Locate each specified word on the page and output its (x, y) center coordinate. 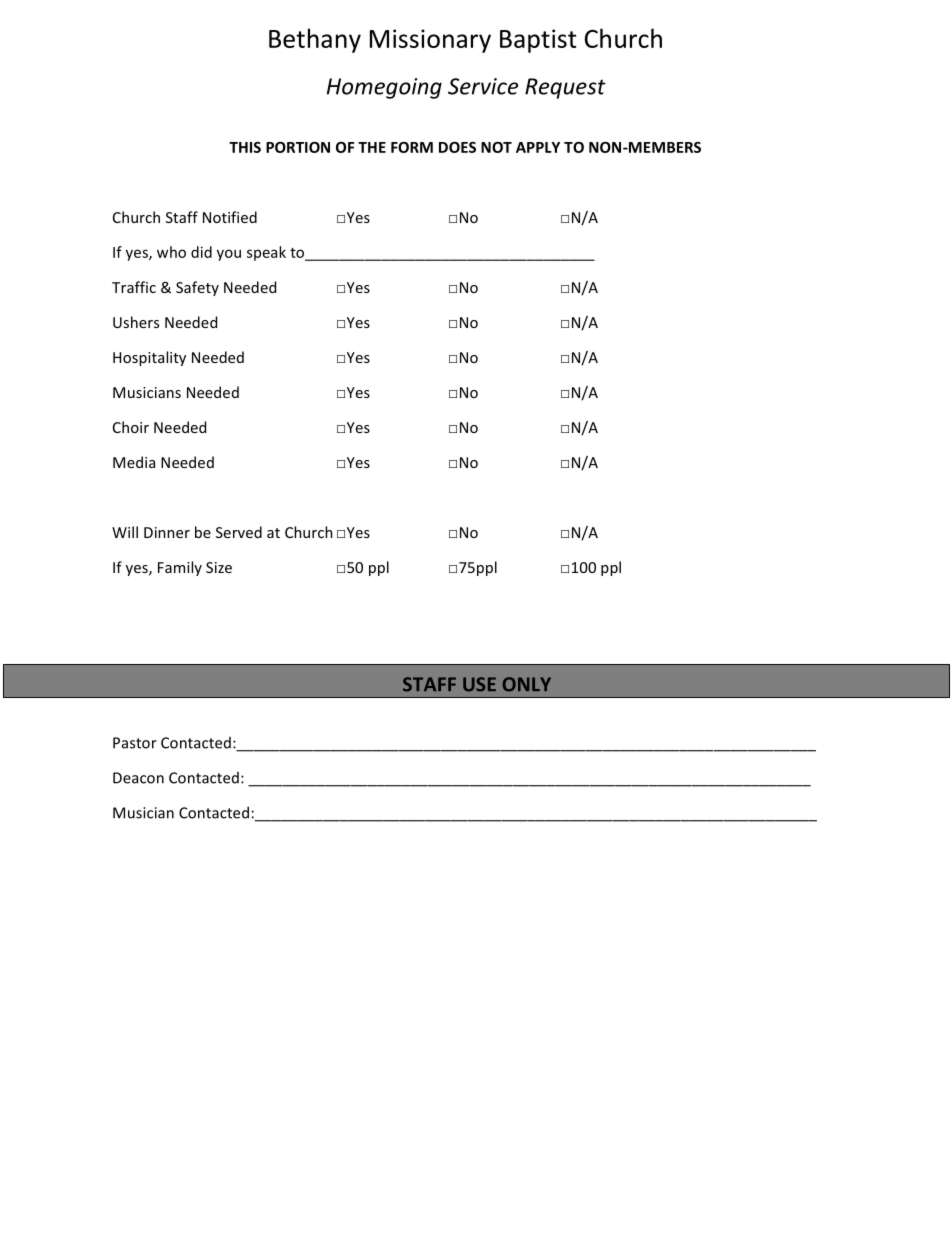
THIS (245, 147)
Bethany (315, 40)
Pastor (135, 743)
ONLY (527, 684)
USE (479, 684)
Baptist (538, 41)
